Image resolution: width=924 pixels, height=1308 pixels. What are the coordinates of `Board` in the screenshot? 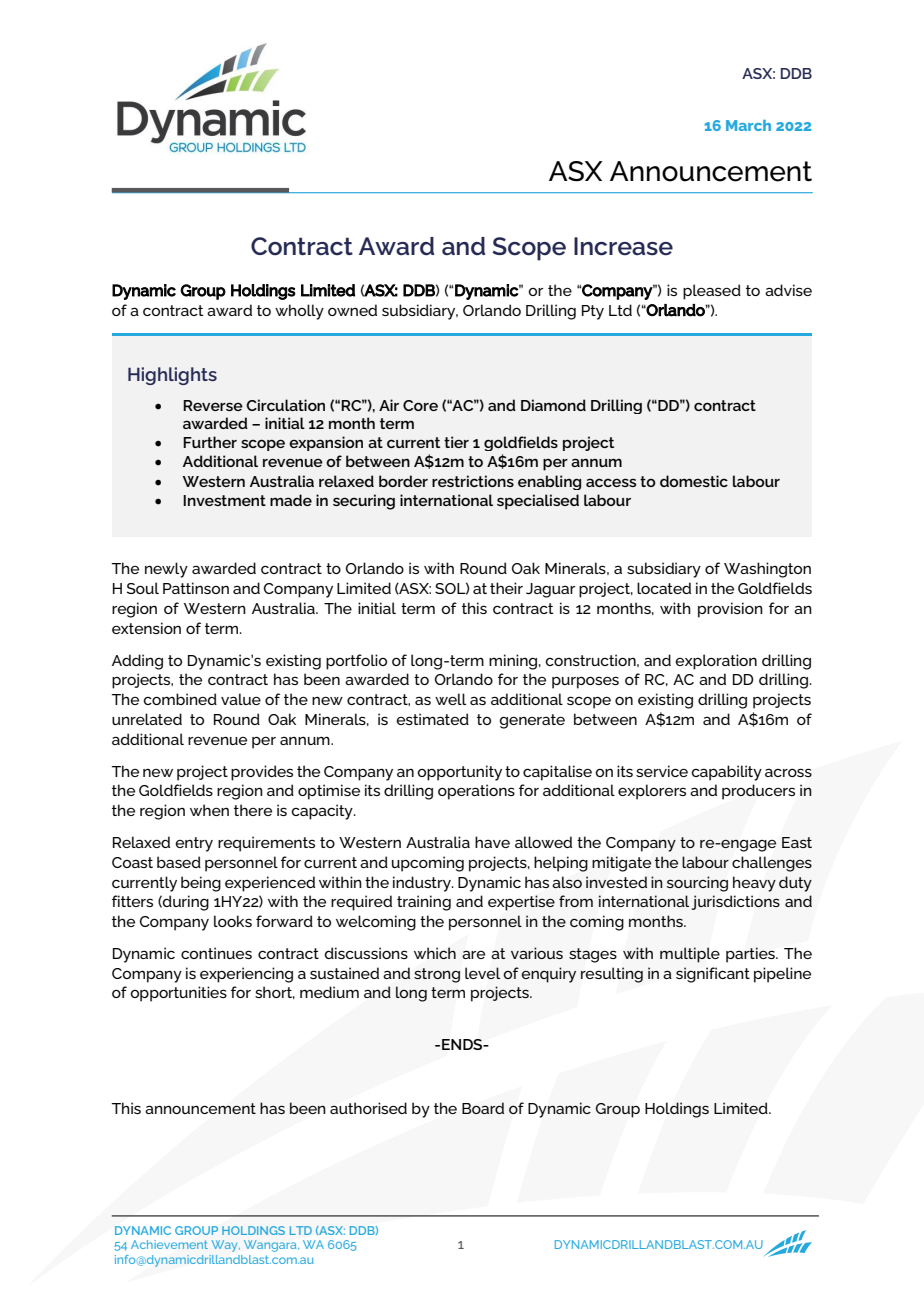 It's located at (483, 1108).
